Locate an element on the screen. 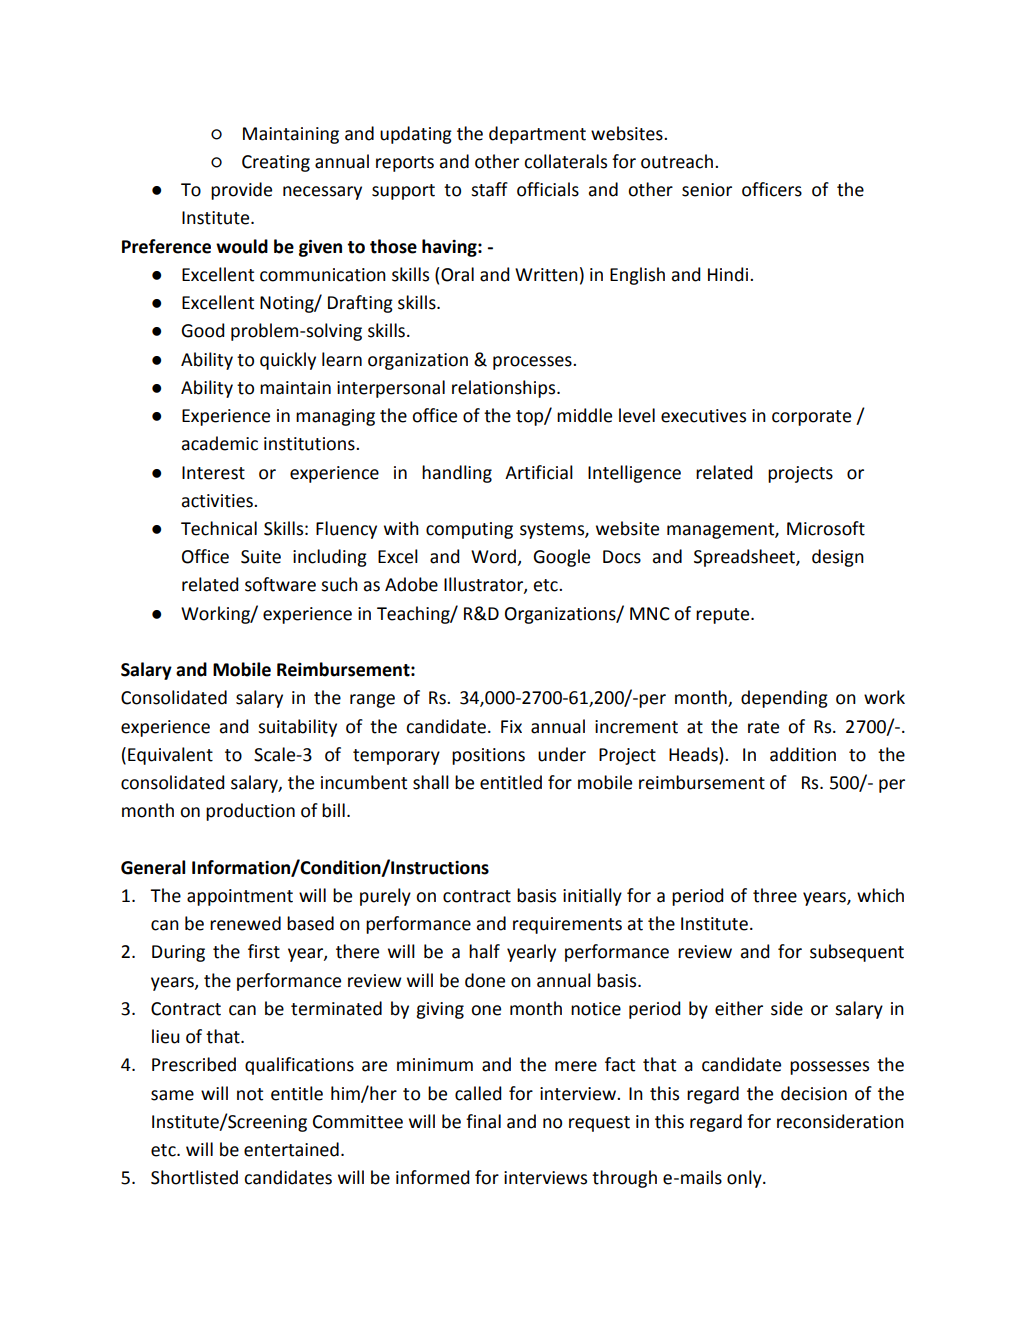 The height and width of the screenshot is (1327, 1026). relationships is located at coordinates (505, 389).
